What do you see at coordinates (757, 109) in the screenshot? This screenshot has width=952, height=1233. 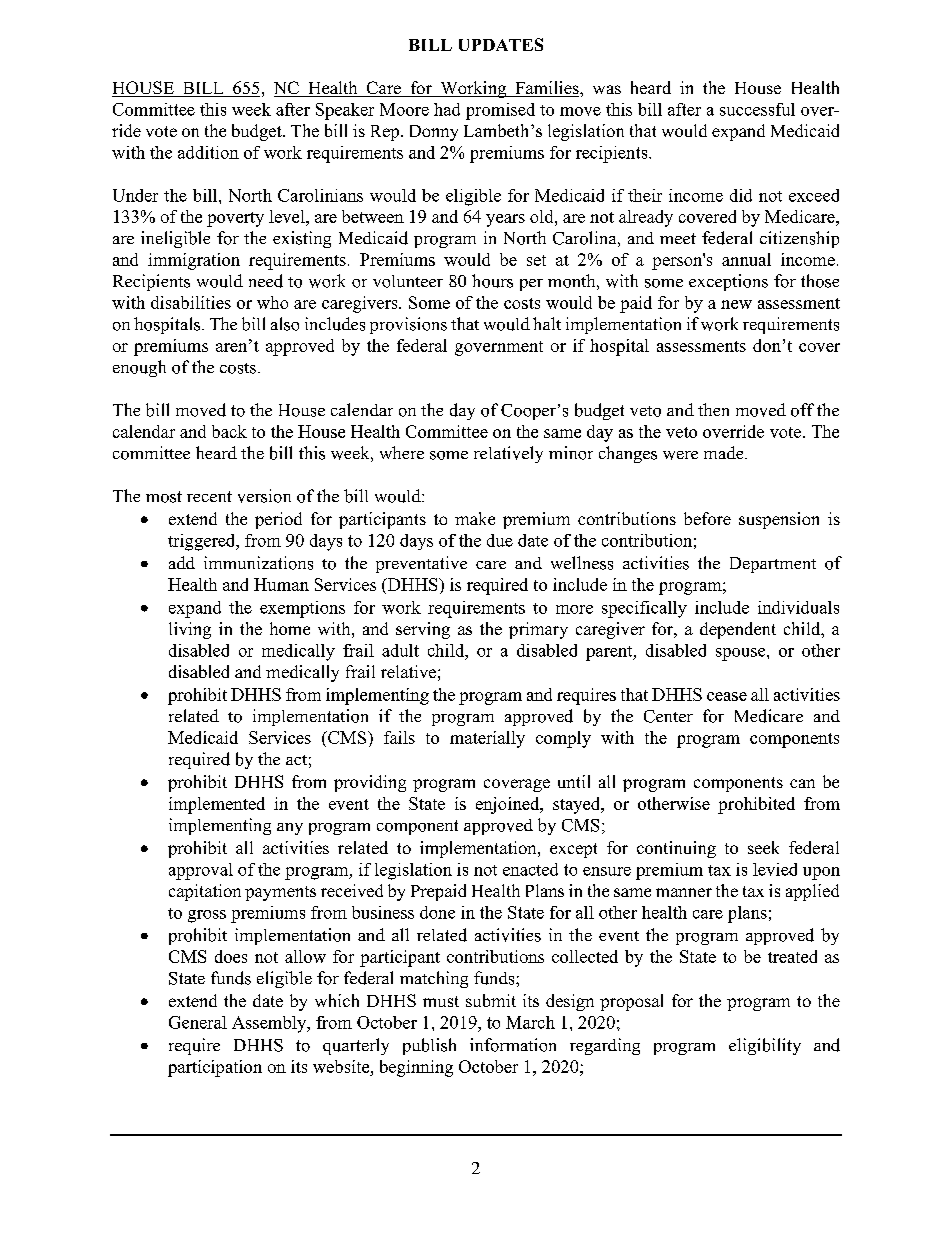 I see `successful` at bounding box center [757, 109].
